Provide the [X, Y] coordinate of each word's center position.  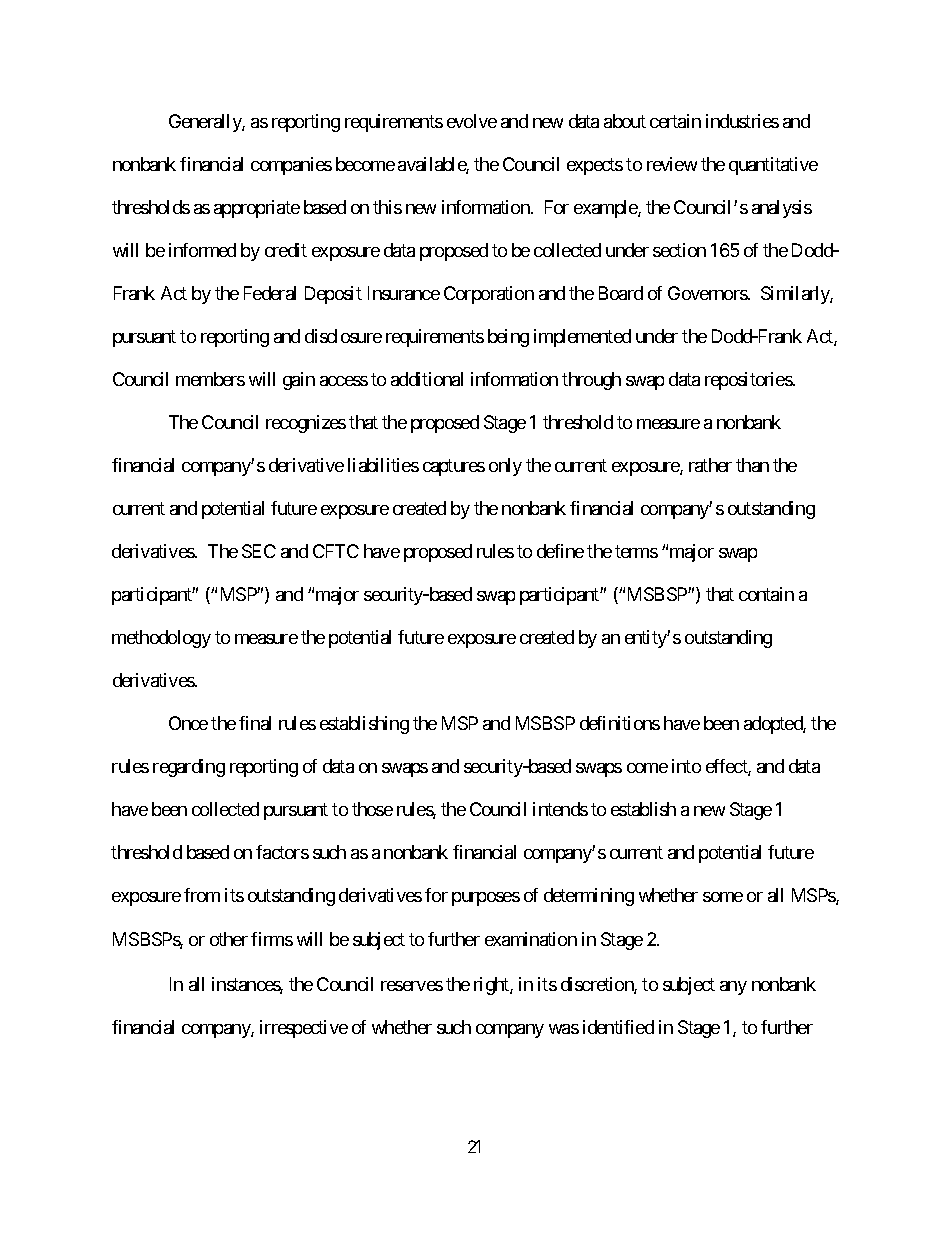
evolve [472, 121]
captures [454, 467]
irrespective [304, 1029]
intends [560, 809]
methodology [161, 639]
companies [291, 166]
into [686, 766]
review [672, 164]
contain [766, 594]
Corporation [489, 295]
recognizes [306, 424]
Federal [270, 293]
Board [621, 293]
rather [710, 465]
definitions [620, 723]
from [202, 895]
